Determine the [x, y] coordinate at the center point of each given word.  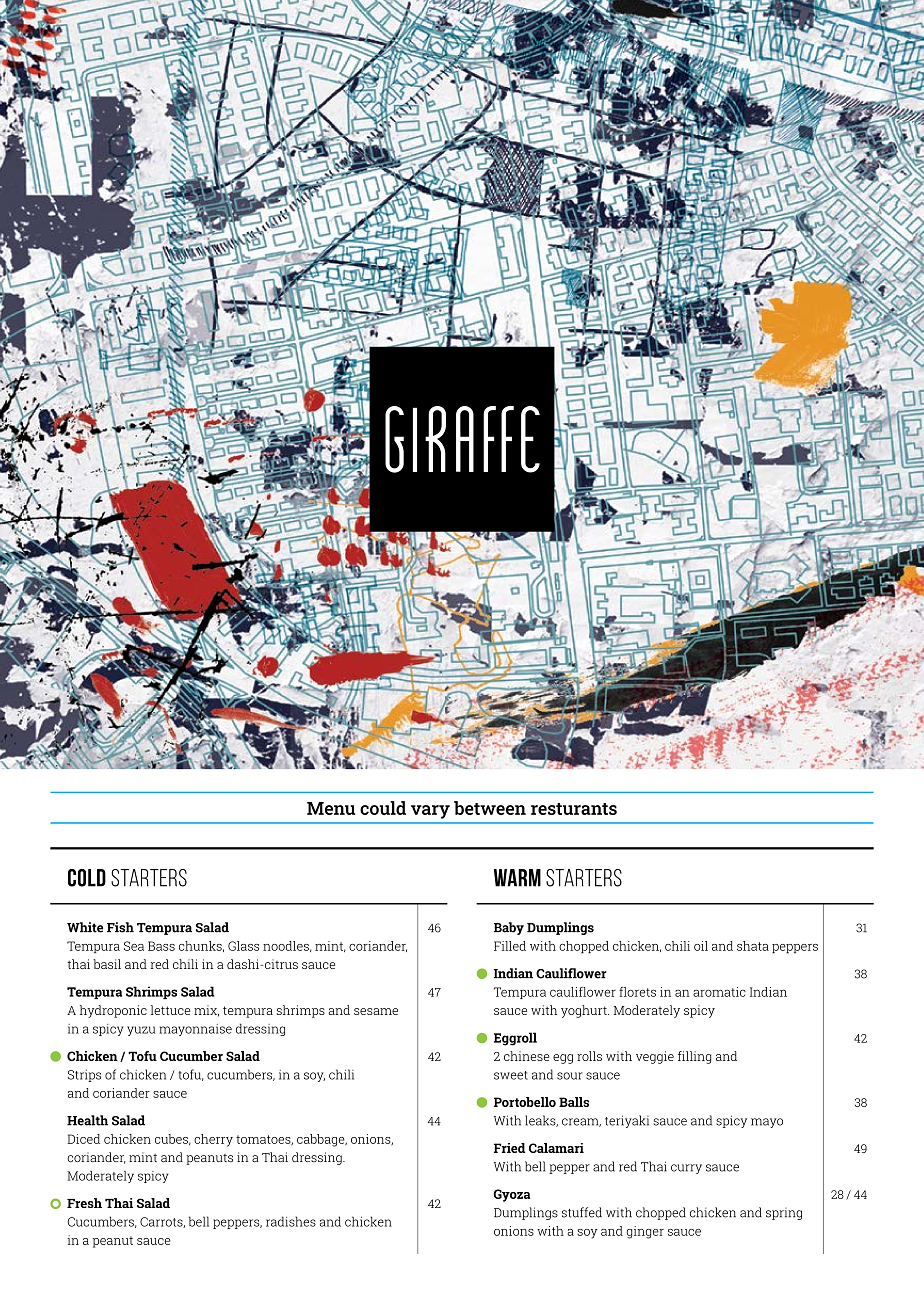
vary [430, 812]
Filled [510, 946]
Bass [161, 946]
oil [701, 946]
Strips [84, 1076]
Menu [331, 808]
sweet [511, 1075]
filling [694, 1057]
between [490, 808]
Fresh [84, 1203]
